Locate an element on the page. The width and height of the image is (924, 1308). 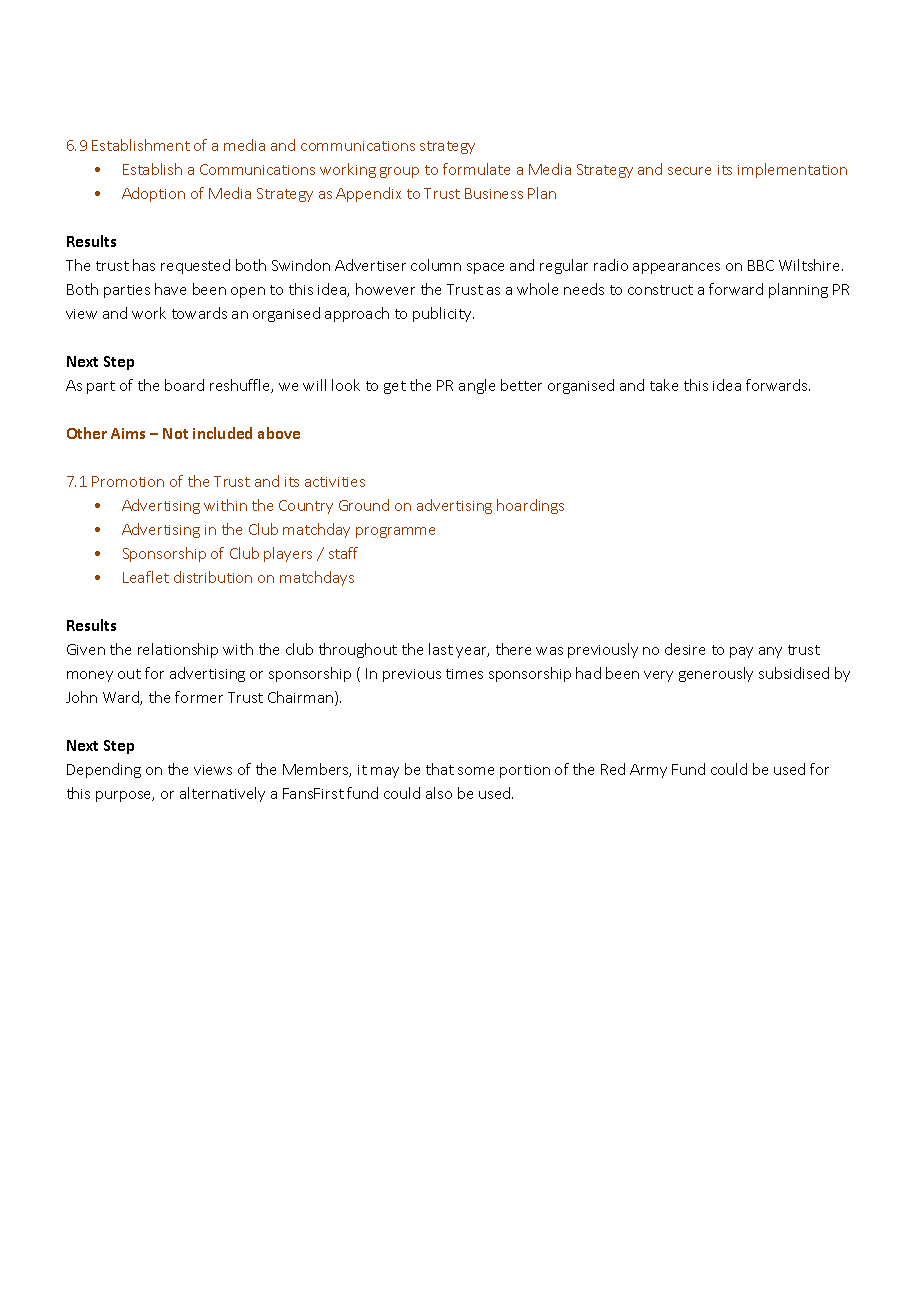
Depending is located at coordinates (104, 770).
